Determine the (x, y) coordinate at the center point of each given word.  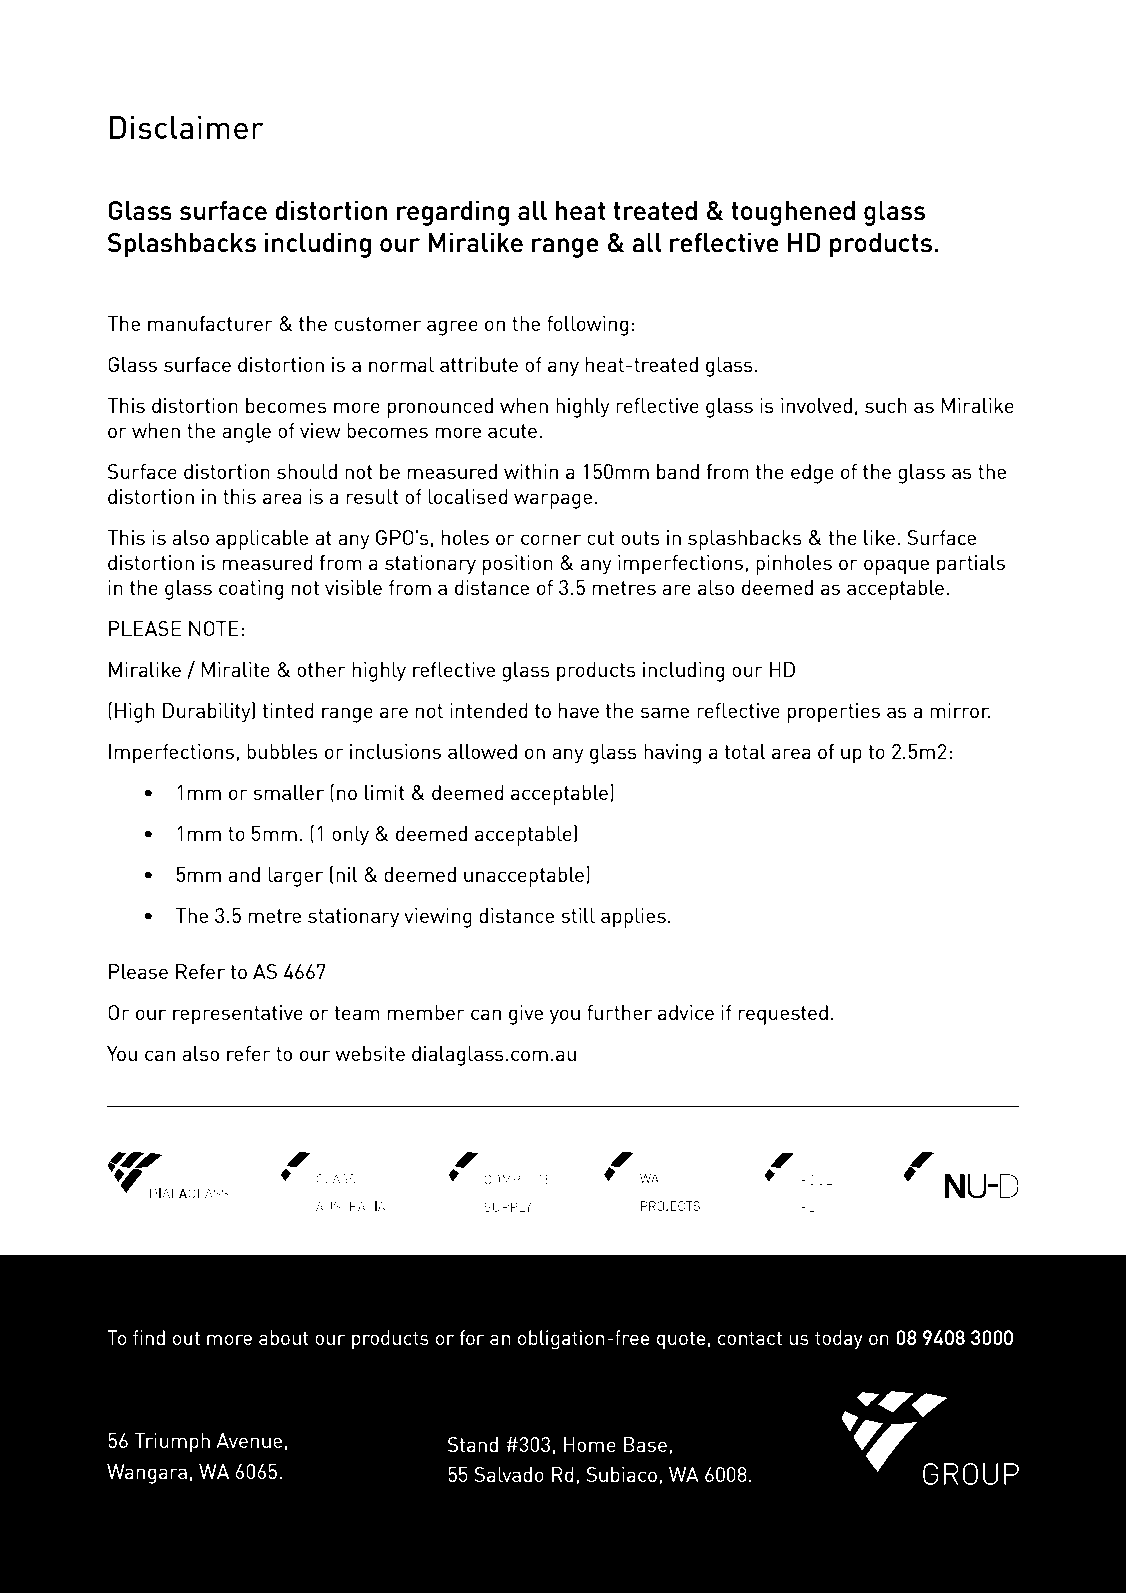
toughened (793, 213)
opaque (896, 567)
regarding (453, 213)
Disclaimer (187, 128)
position (517, 565)
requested (783, 1015)
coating (251, 590)
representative (238, 1015)
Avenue (249, 1440)
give (526, 1015)
